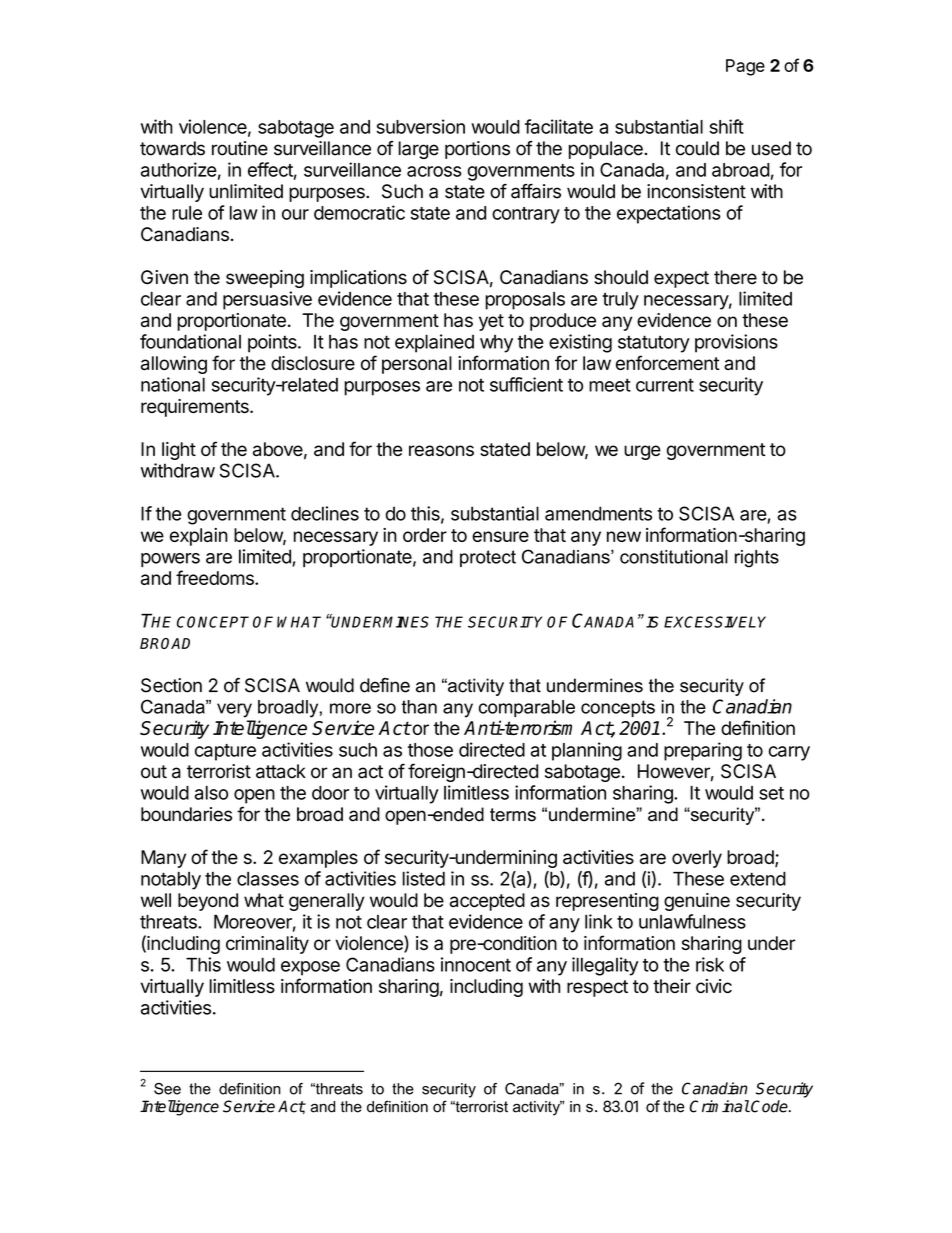 Image resolution: width=952 pixels, height=1233 pixels. What do you see at coordinates (240, 148) in the screenshot?
I see `routine` at bounding box center [240, 148].
